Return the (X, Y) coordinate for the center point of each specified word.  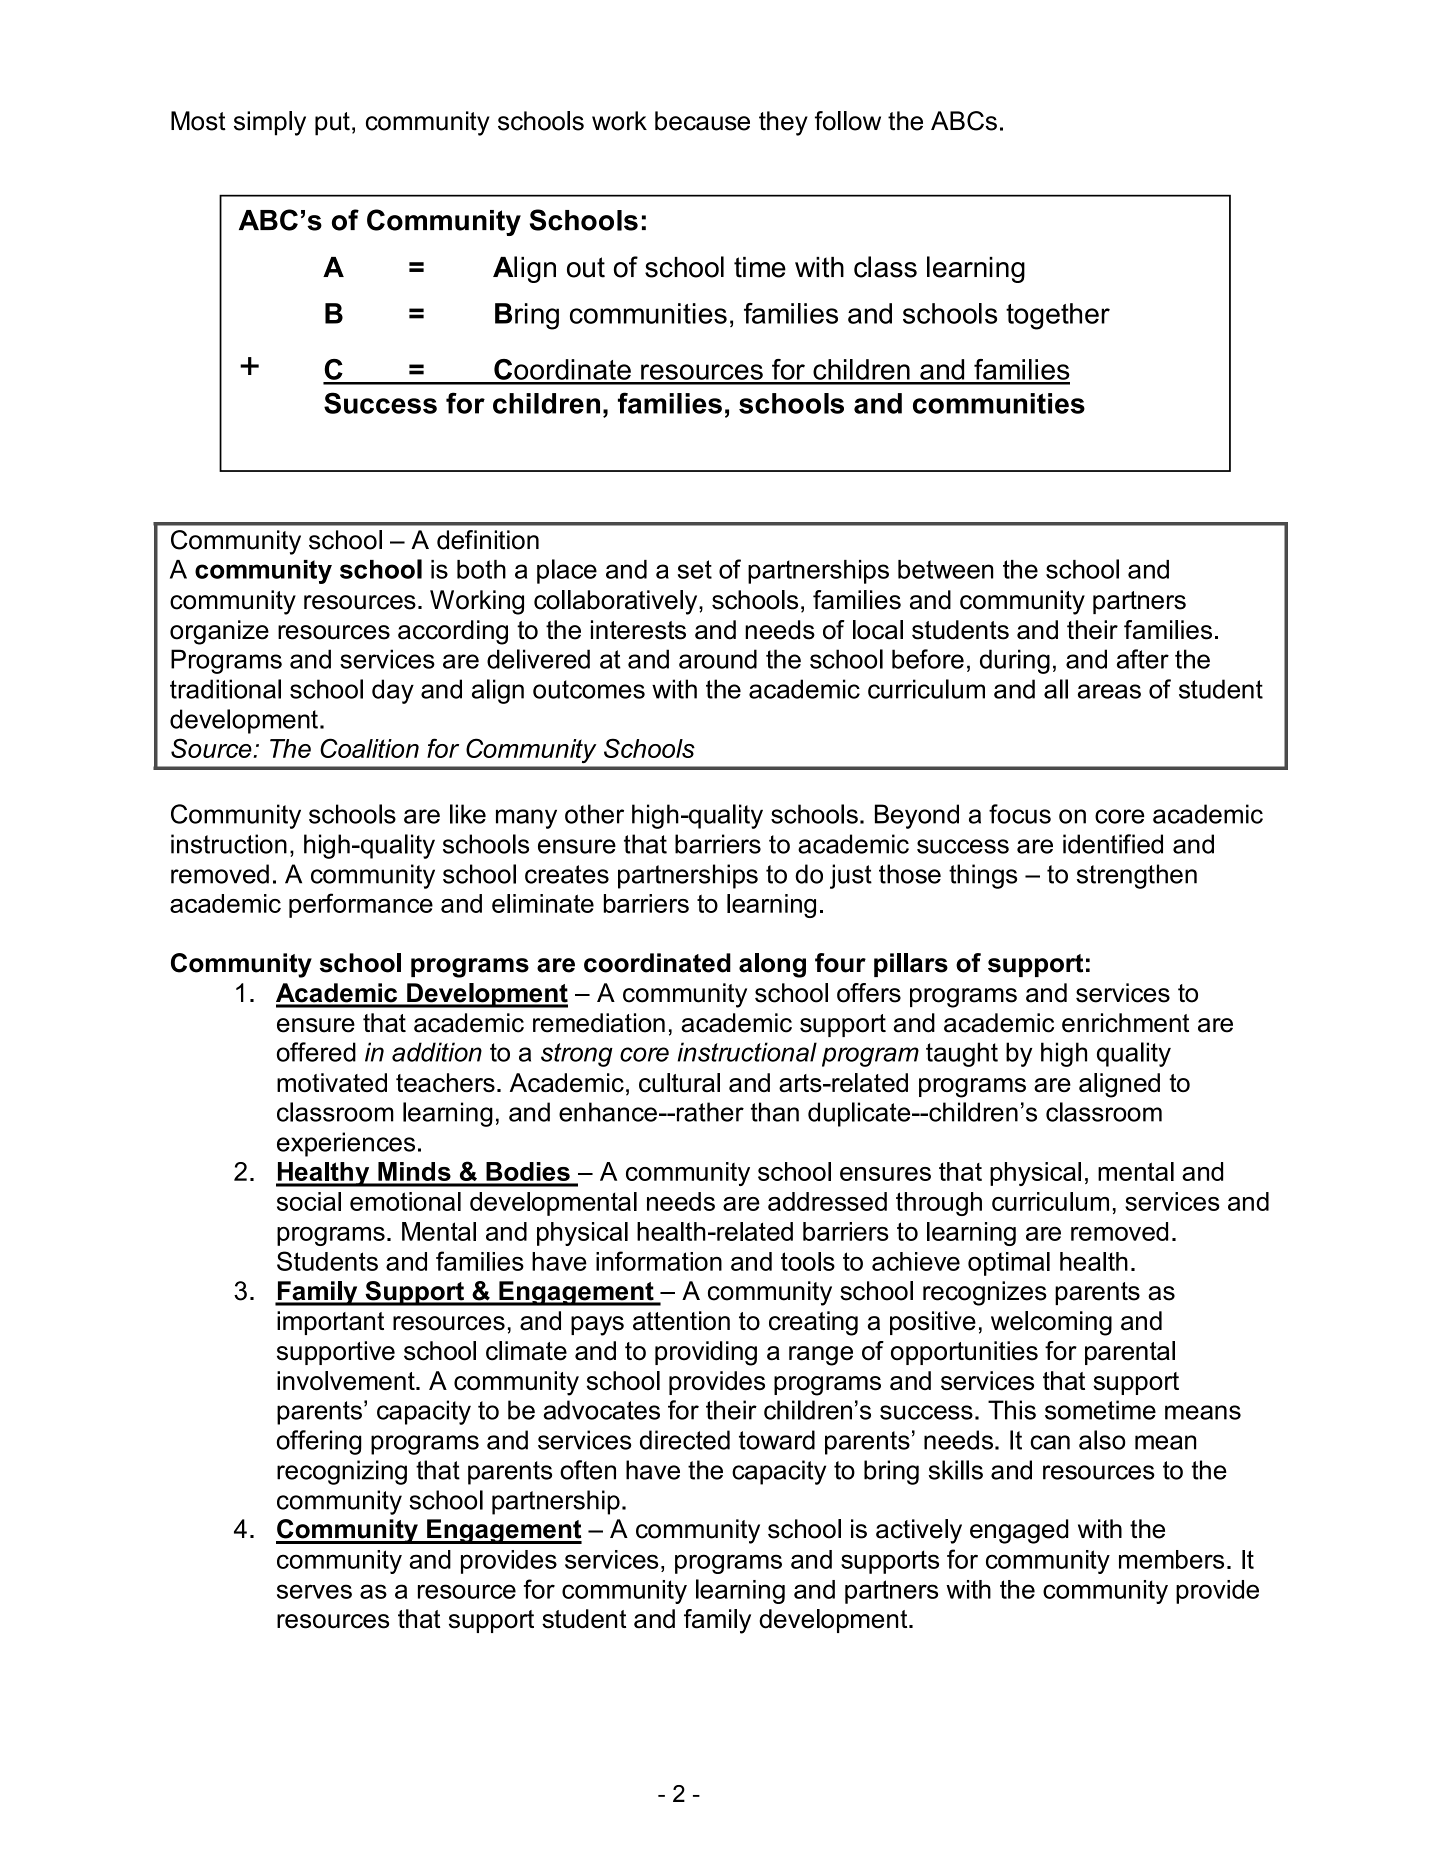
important (330, 1323)
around (718, 659)
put (332, 124)
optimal (1009, 1264)
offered (316, 1052)
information (659, 1261)
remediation (599, 1023)
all (1056, 689)
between (945, 569)
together (1058, 316)
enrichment (1125, 1023)
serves (314, 1591)
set (695, 569)
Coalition (369, 748)
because (702, 121)
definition (488, 540)
